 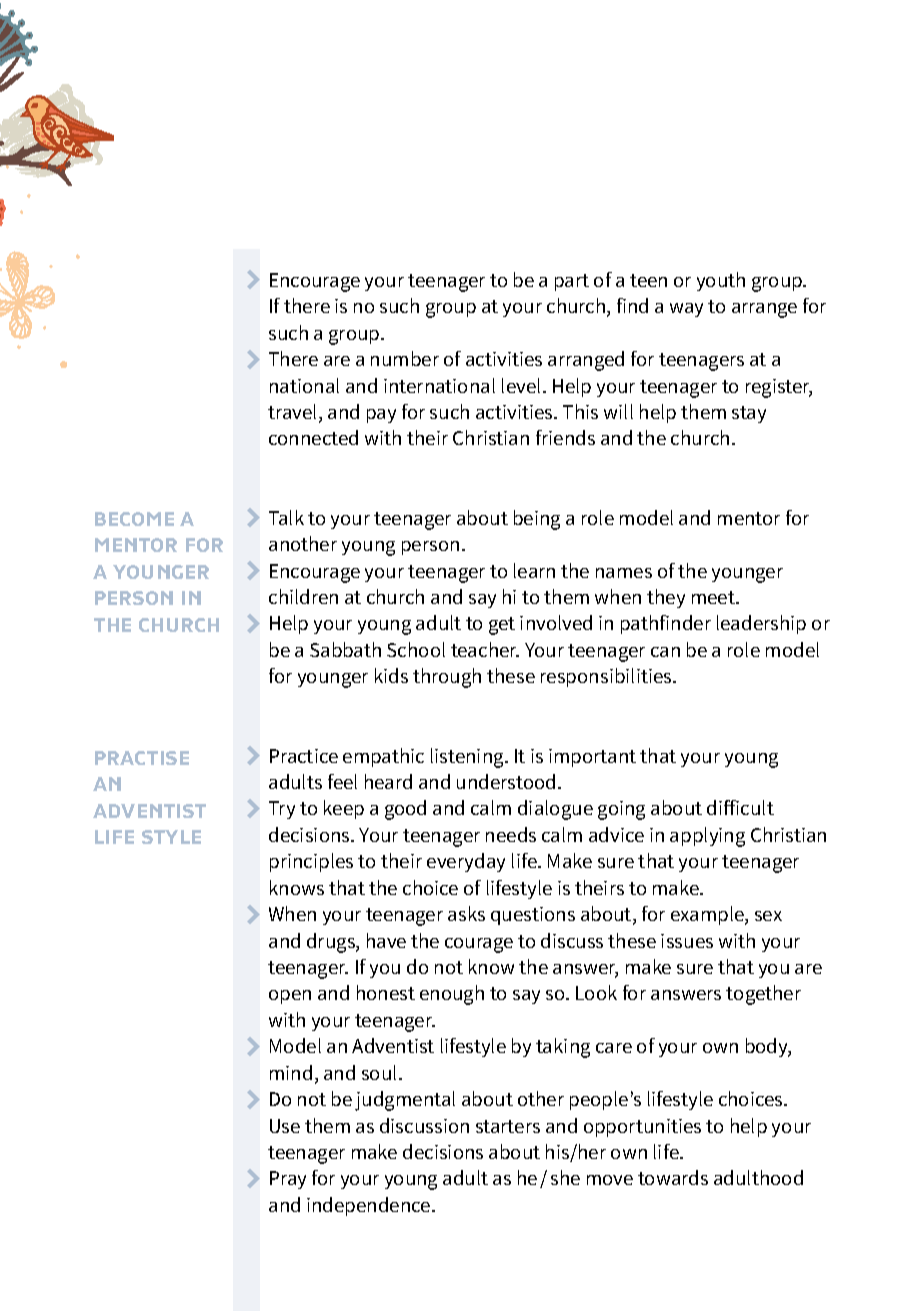 What do you see at coordinates (294, 413) in the page?
I see `travel` at bounding box center [294, 413].
